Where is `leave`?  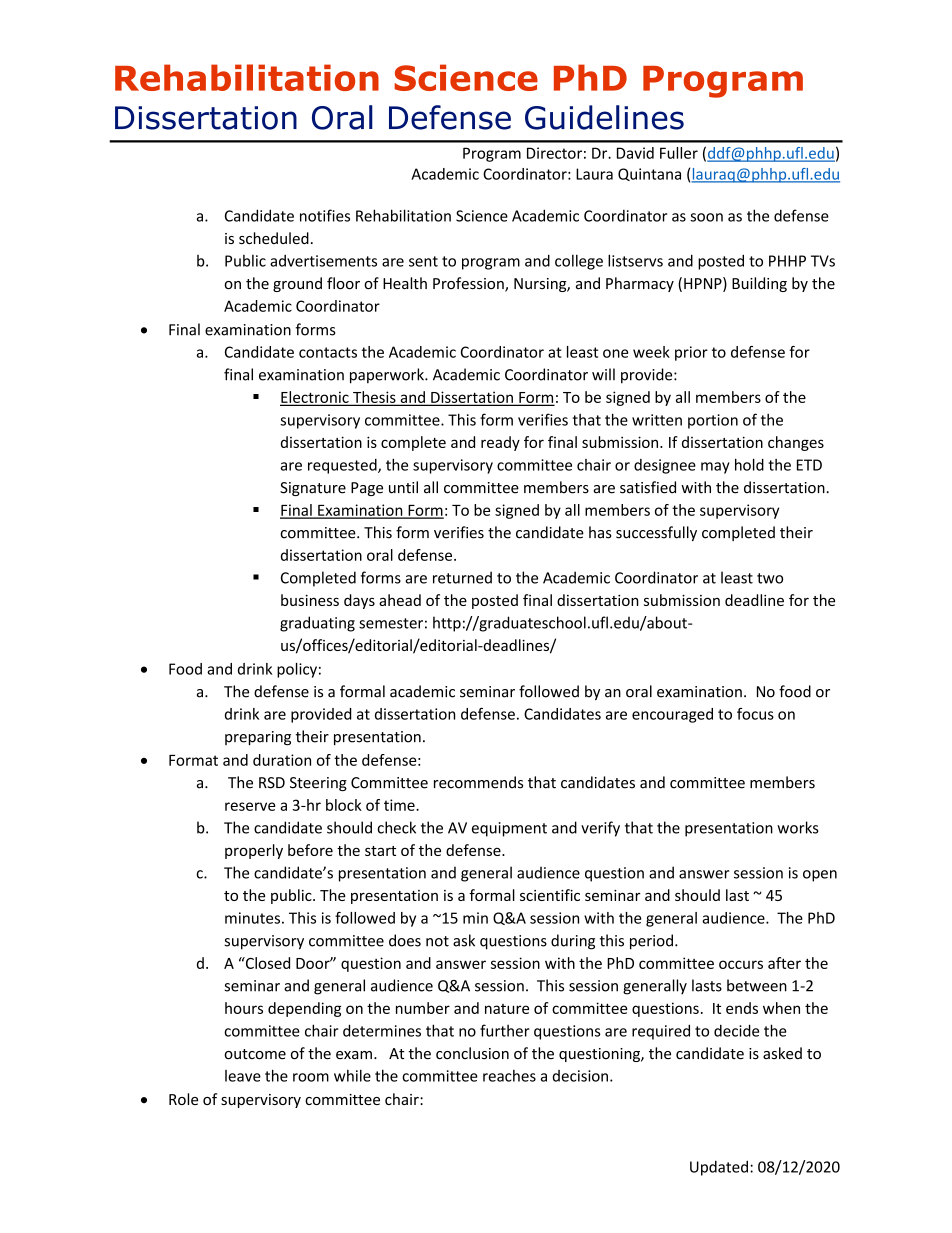
leave is located at coordinates (243, 1076).
